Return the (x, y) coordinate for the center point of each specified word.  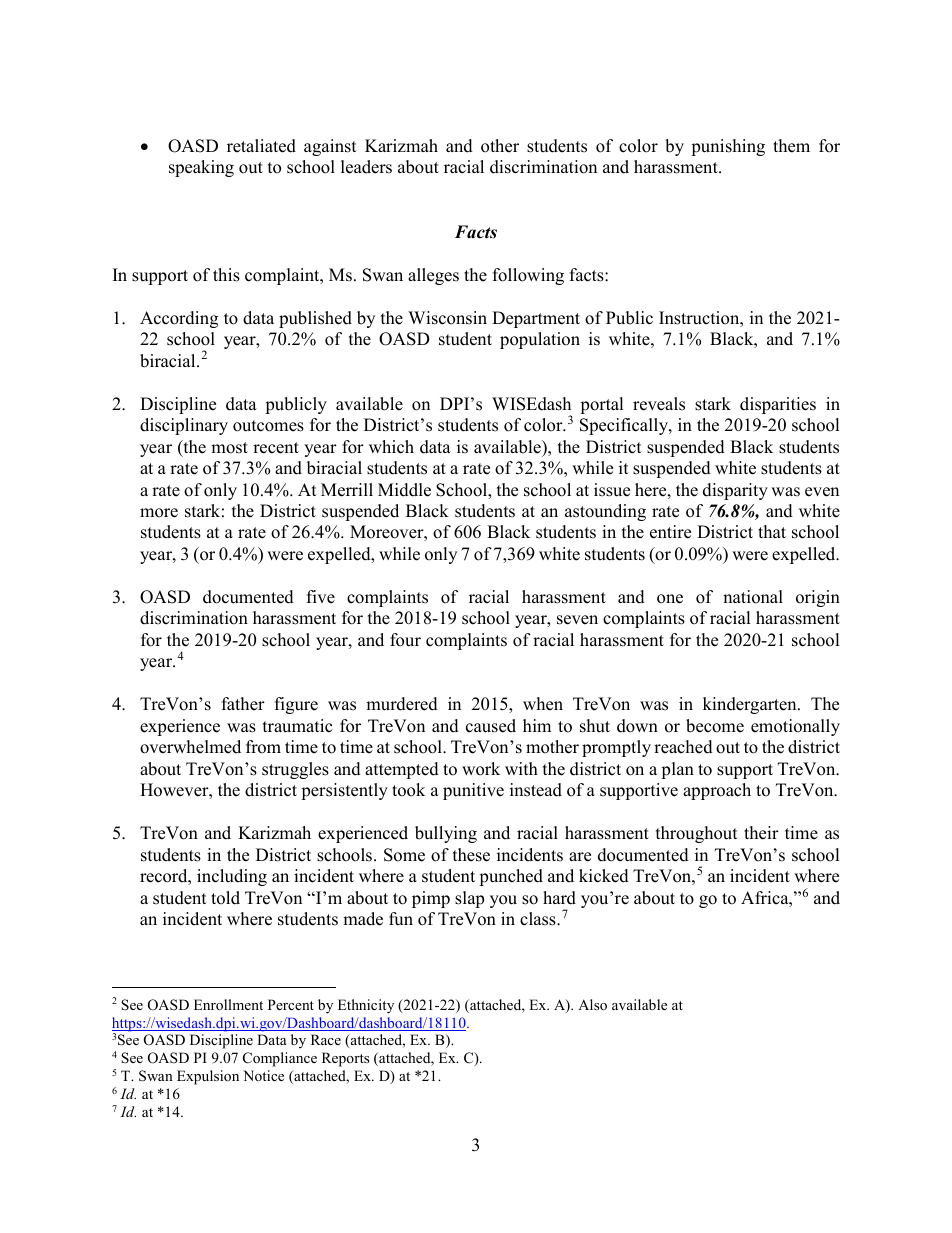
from (263, 747)
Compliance (280, 1059)
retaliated (261, 146)
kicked (604, 876)
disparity (735, 491)
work (481, 769)
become (715, 726)
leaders (366, 167)
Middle (404, 490)
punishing (728, 147)
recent (276, 448)
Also (592, 1004)
